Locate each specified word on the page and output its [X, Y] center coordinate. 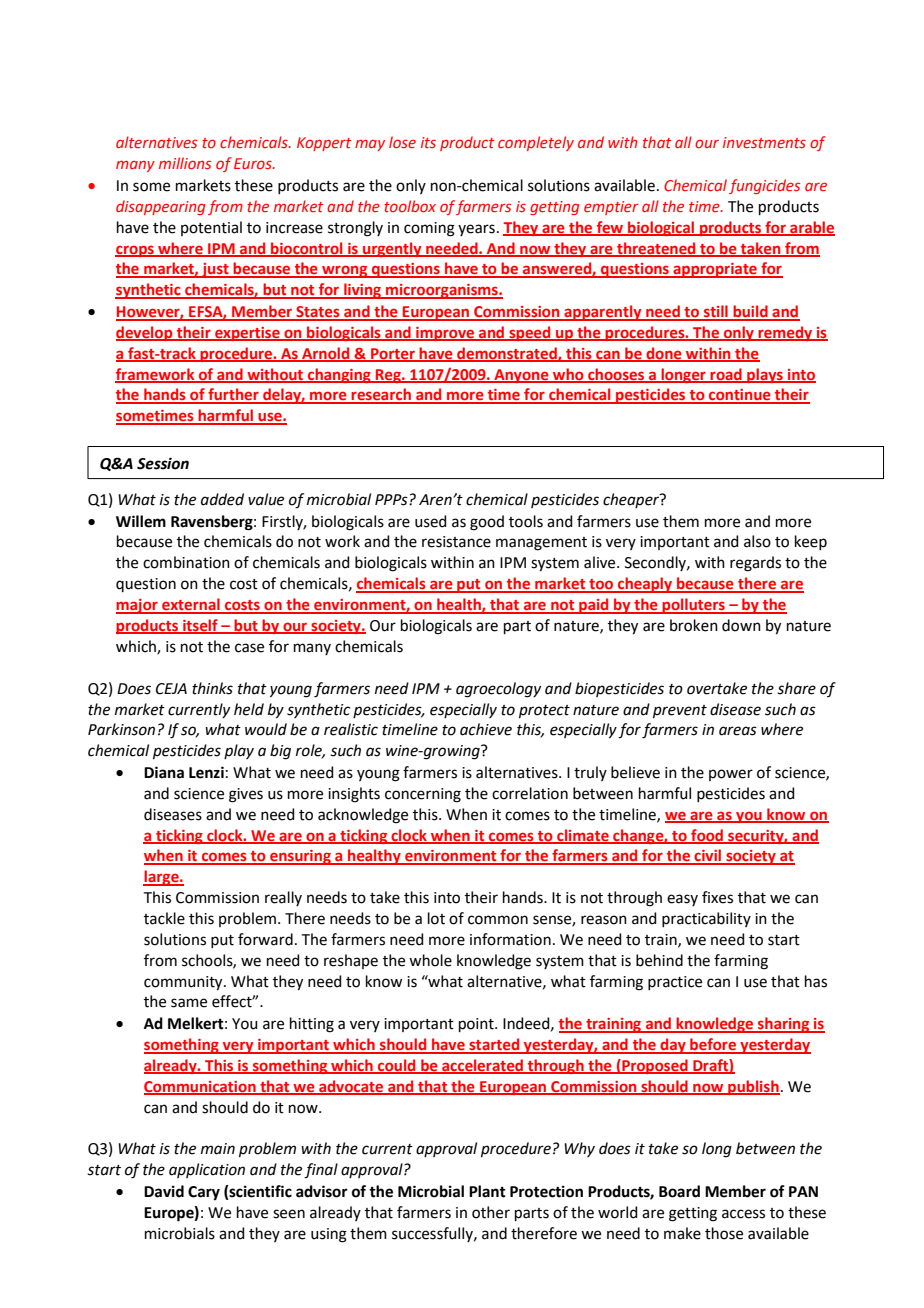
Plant [487, 1191]
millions [185, 163]
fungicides [764, 186]
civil [708, 856]
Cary [204, 1193]
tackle [164, 918]
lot [436, 918]
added [222, 499]
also [757, 541]
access [743, 1214]
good [487, 523]
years [476, 230]
